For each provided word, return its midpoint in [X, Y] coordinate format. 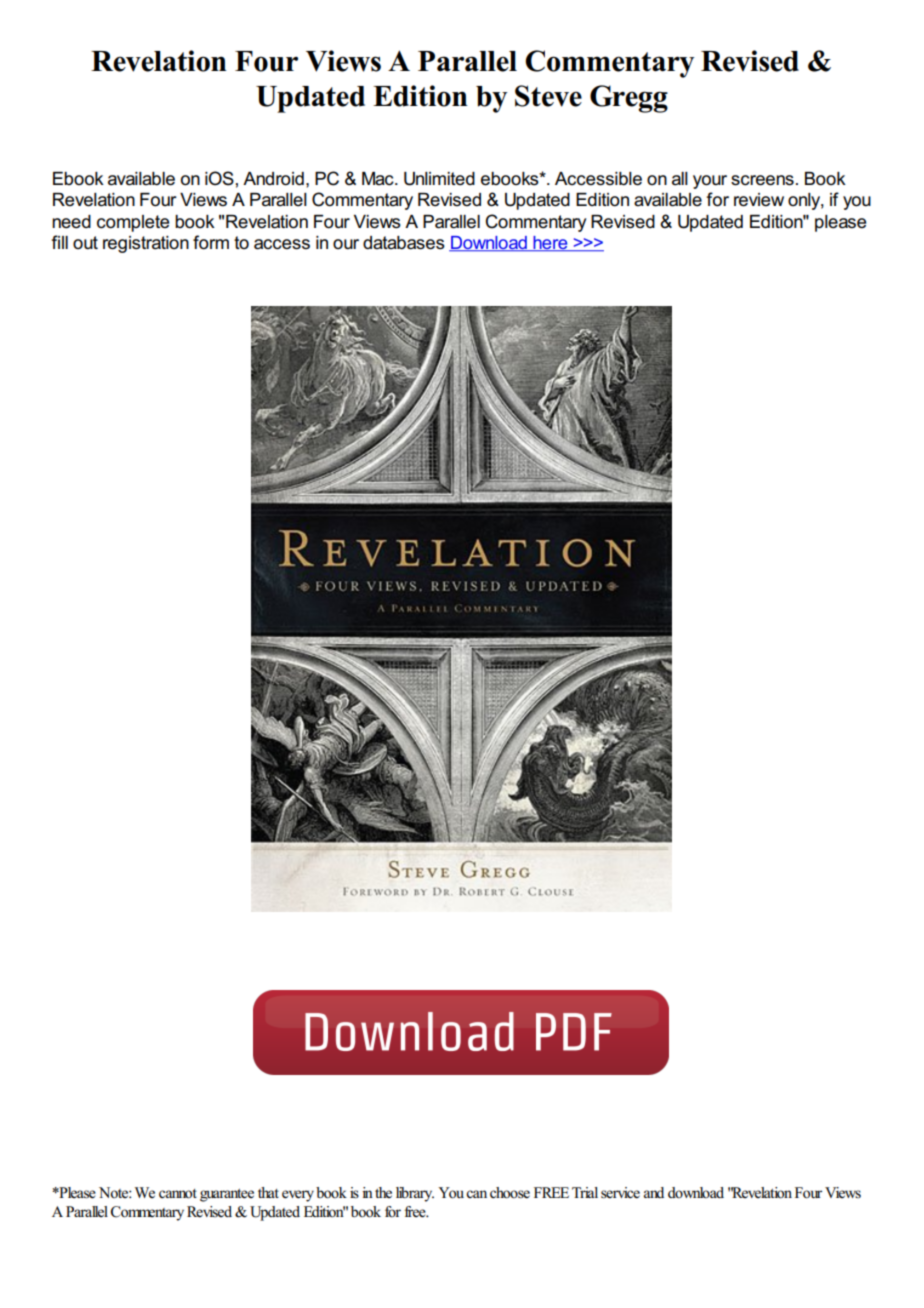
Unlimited [439, 179]
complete [133, 223]
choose [510, 1193]
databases [404, 243]
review [759, 200]
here [550, 244]
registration [146, 244]
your [710, 182]
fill [60, 242]
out [85, 242]
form [211, 242]
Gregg [629, 99]
